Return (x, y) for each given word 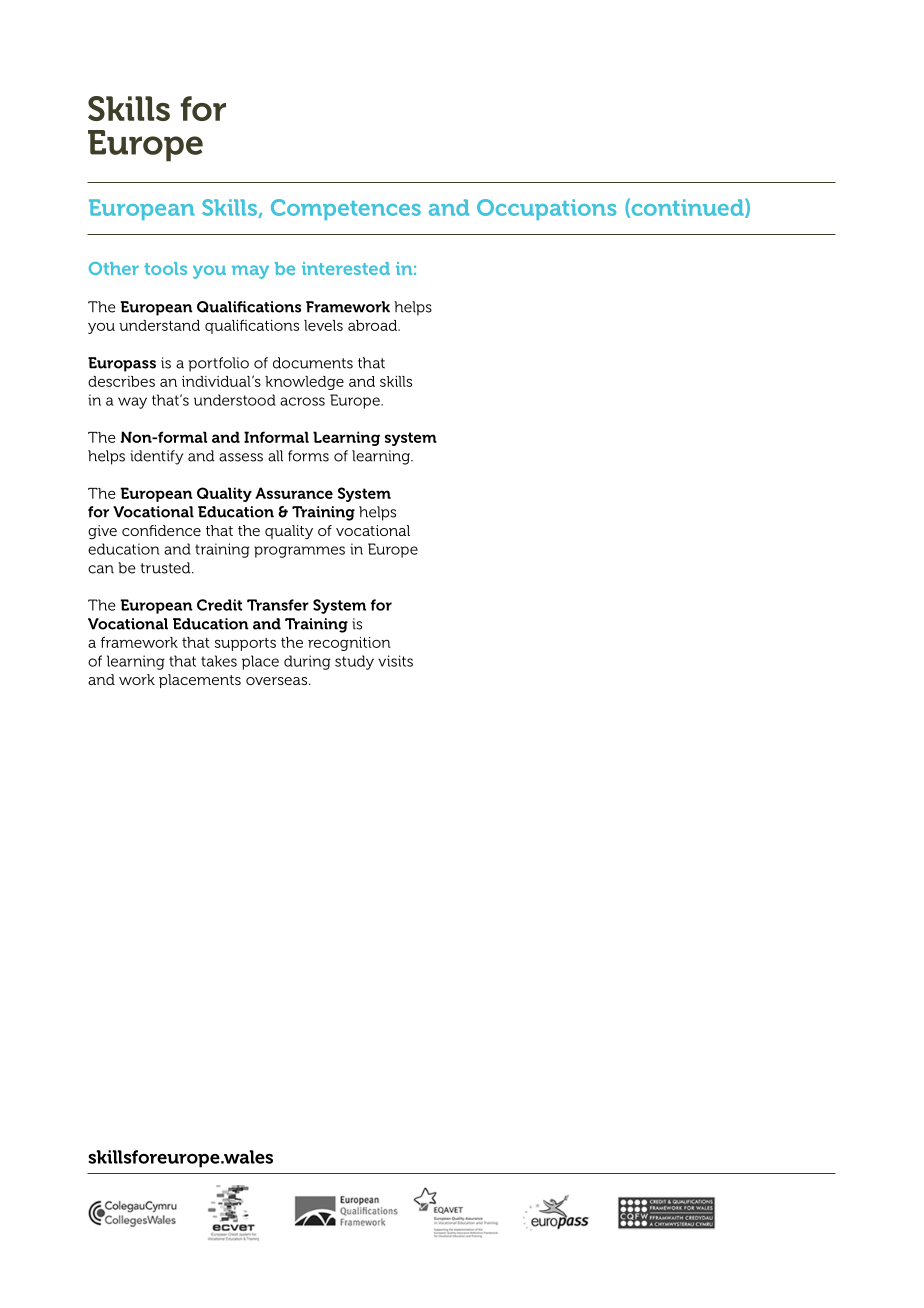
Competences (346, 209)
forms (308, 456)
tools (165, 268)
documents (313, 363)
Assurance (294, 493)
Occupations (547, 209)
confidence (161, 530)
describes (121, 381)
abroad (373, 325)
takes (219, 661)
